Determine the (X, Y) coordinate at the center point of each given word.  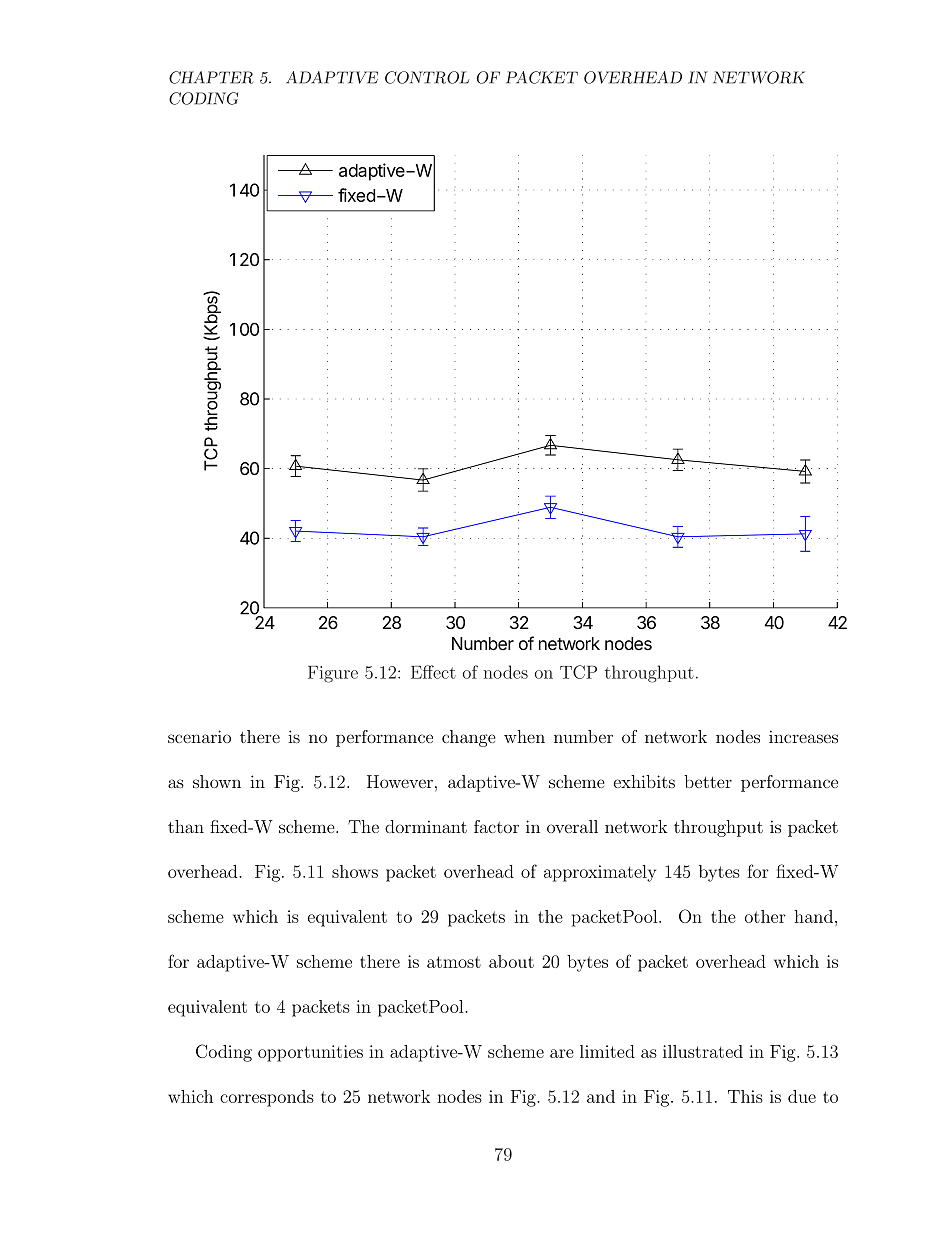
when (524, 736)
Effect (433, 672)
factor (496, 826)
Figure (333, 674)
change (469, 738)
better (708, 781)
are (562, 1053)
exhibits (644, 781)
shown (217, 781)
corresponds (267, 1098)
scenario (199, 736)
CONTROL (427, 77)
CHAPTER (211, 77)
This (745, 1096)
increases (803, 736)
